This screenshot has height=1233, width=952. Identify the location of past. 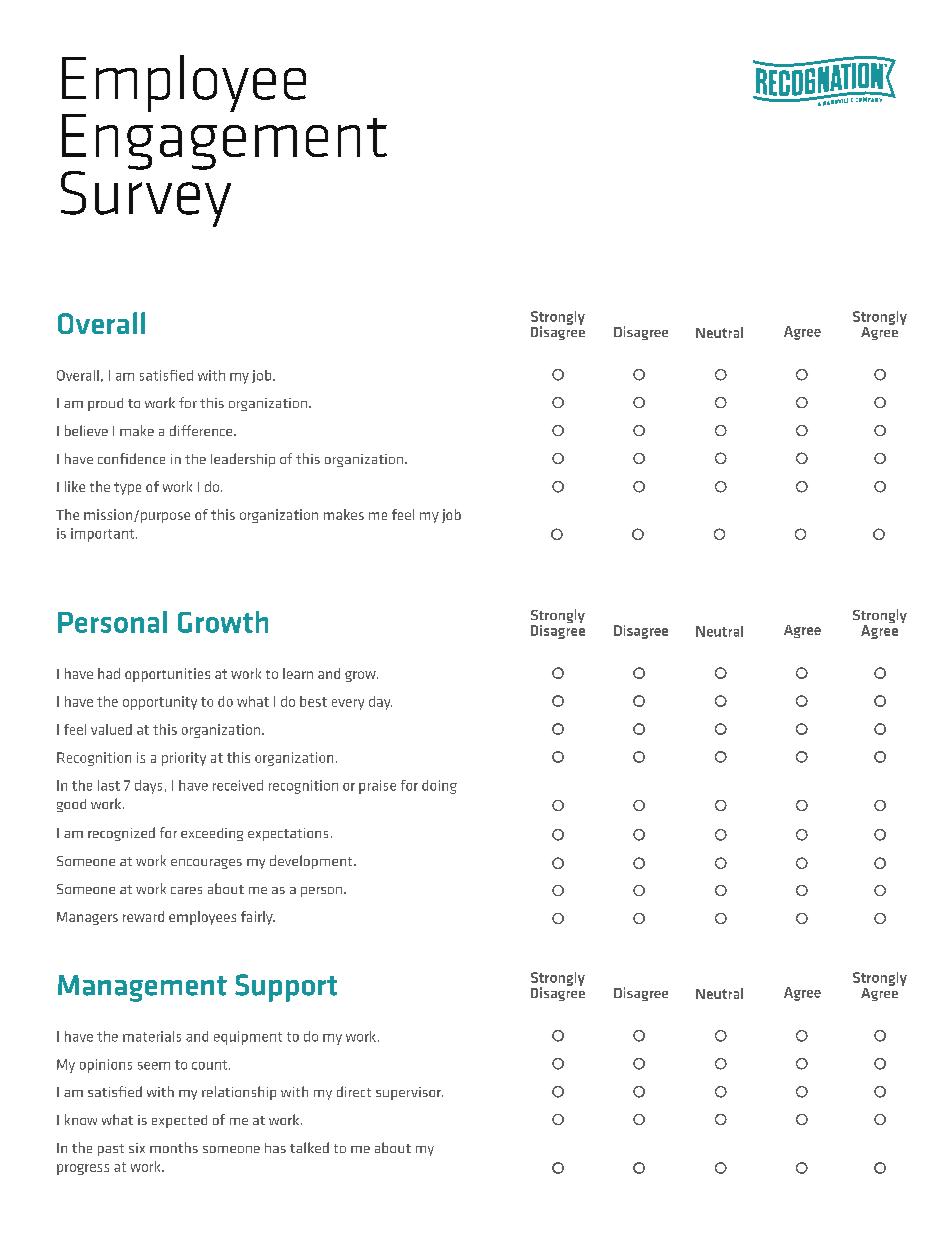
(111, 1150).
